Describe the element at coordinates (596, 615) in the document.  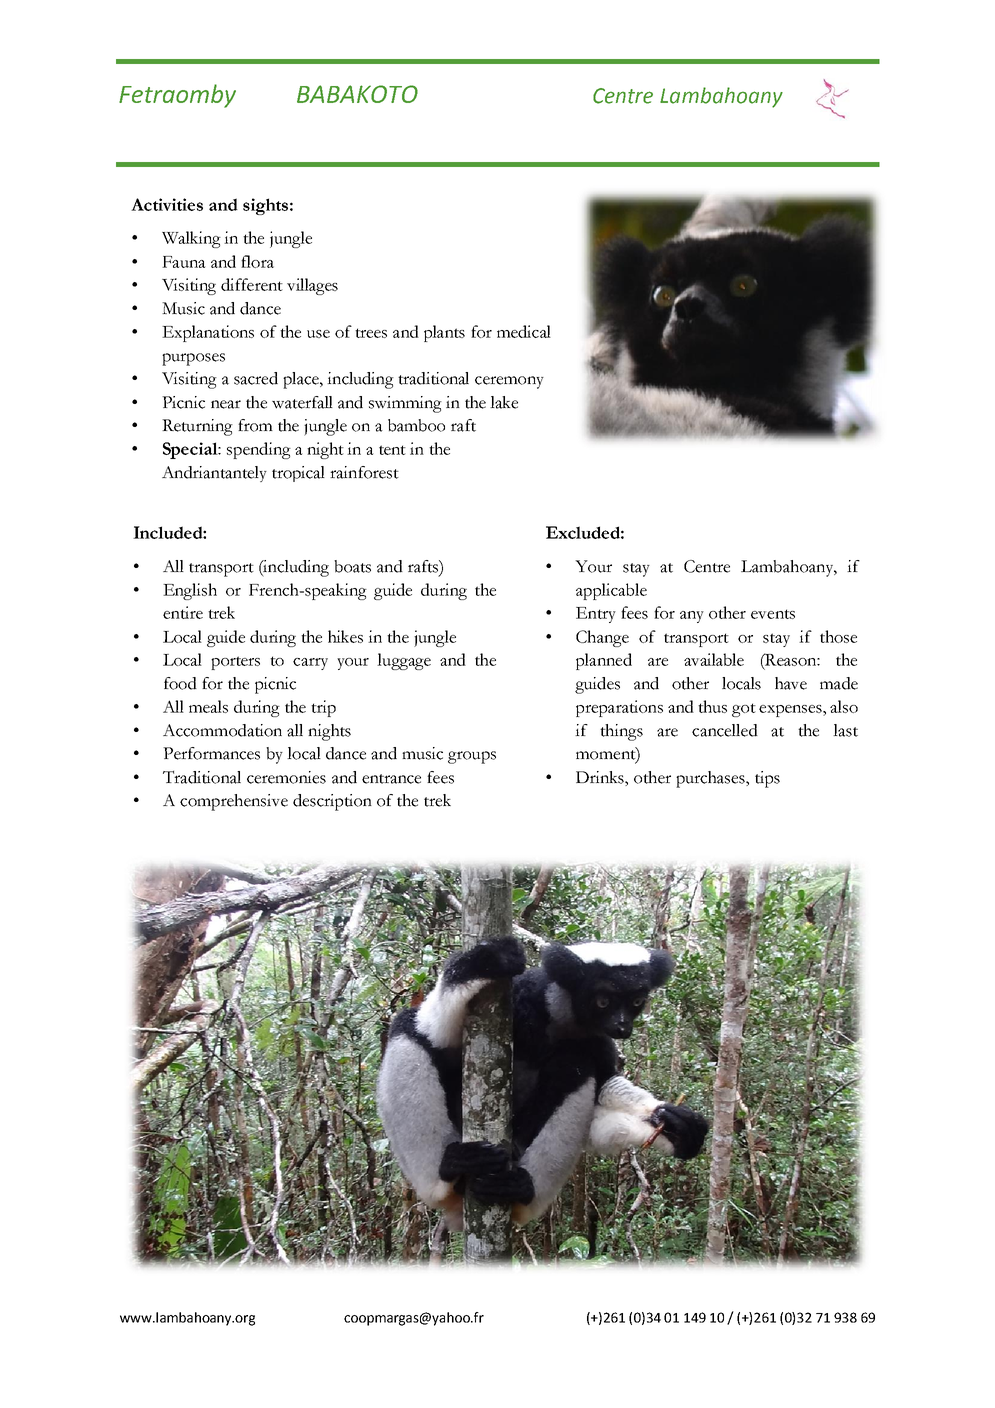
I see `Entry` at that location.
